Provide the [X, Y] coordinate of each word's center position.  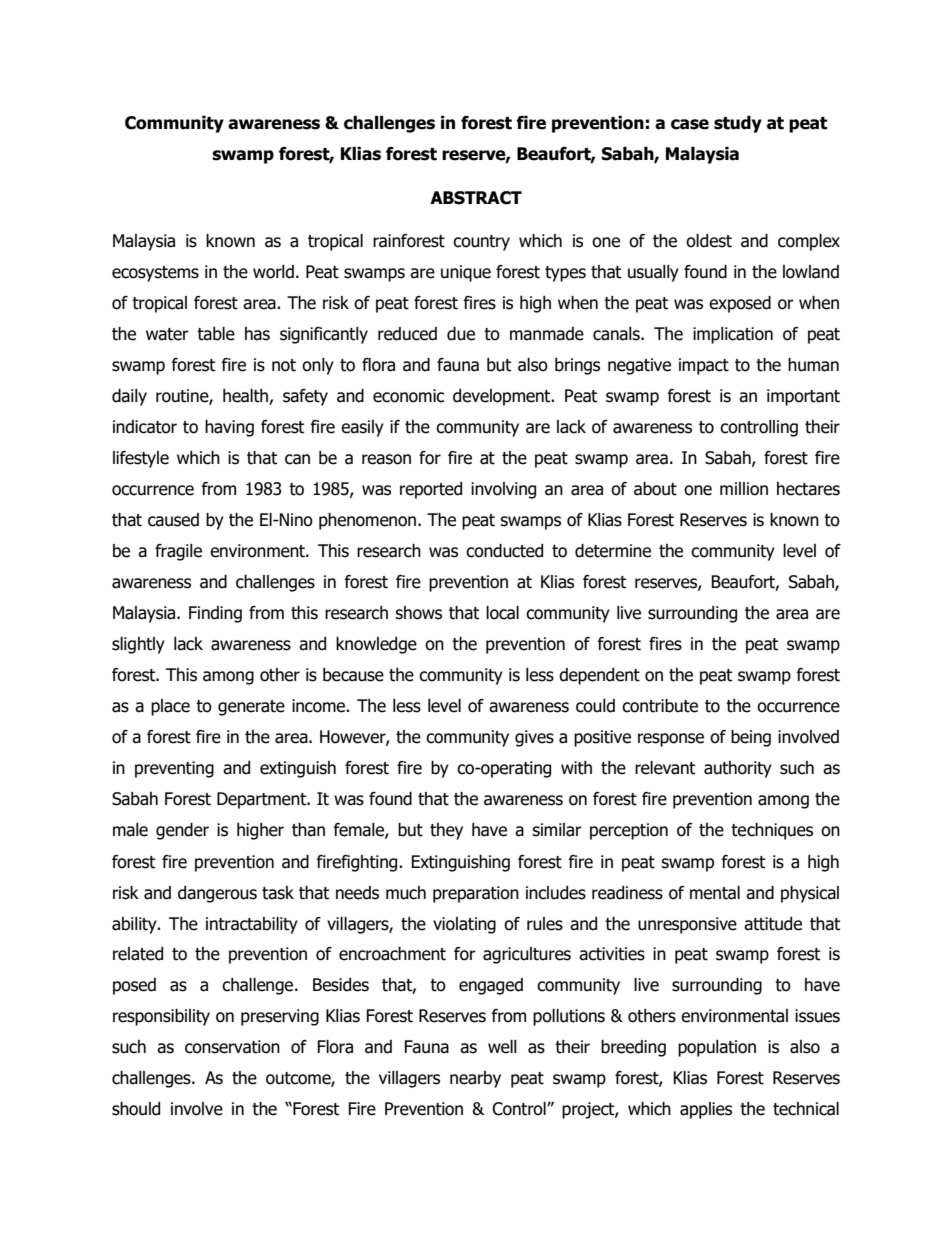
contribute [660, 706]
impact [704, 366]
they [446, 831]
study [738, 124]
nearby [475, 1079]
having [229, 428]
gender [182, 831]
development [503, 397]
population [717, 1048]
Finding [215, 614]
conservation [232, 1047]
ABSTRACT [476, 198]
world [273, 272]
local [502, 613]
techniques [772, 831]
